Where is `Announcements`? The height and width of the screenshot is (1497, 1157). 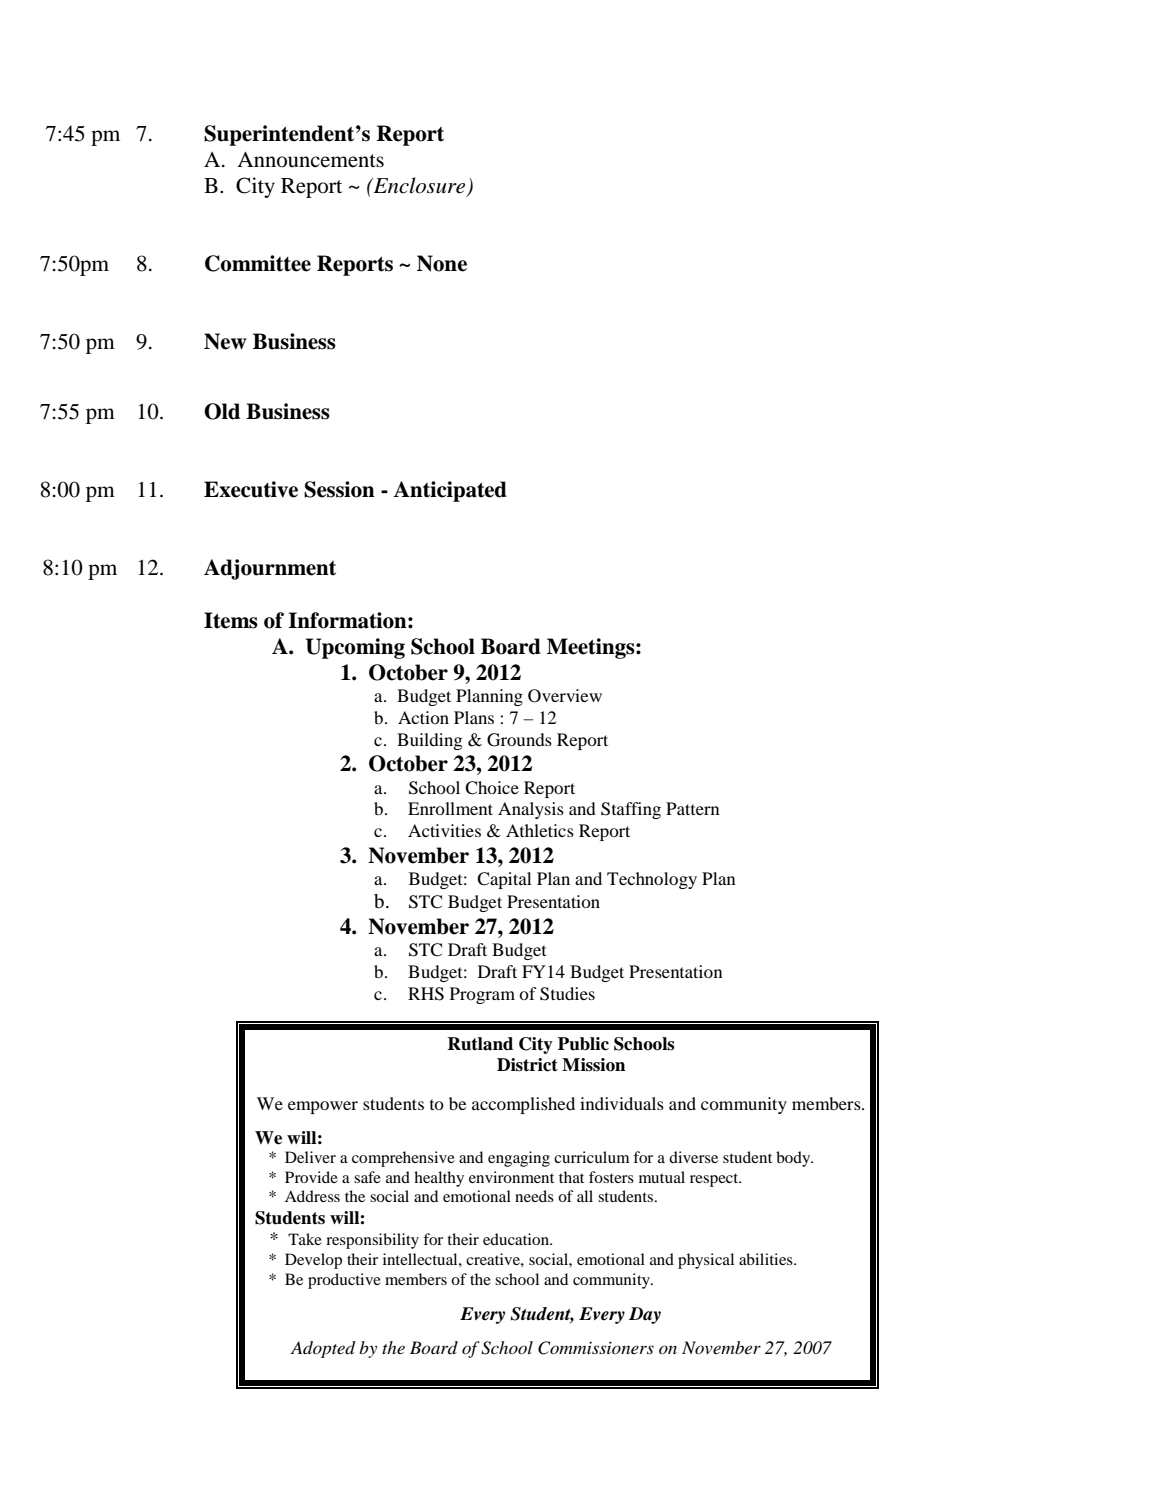 Announcements is located at coordinates (310, 160).
